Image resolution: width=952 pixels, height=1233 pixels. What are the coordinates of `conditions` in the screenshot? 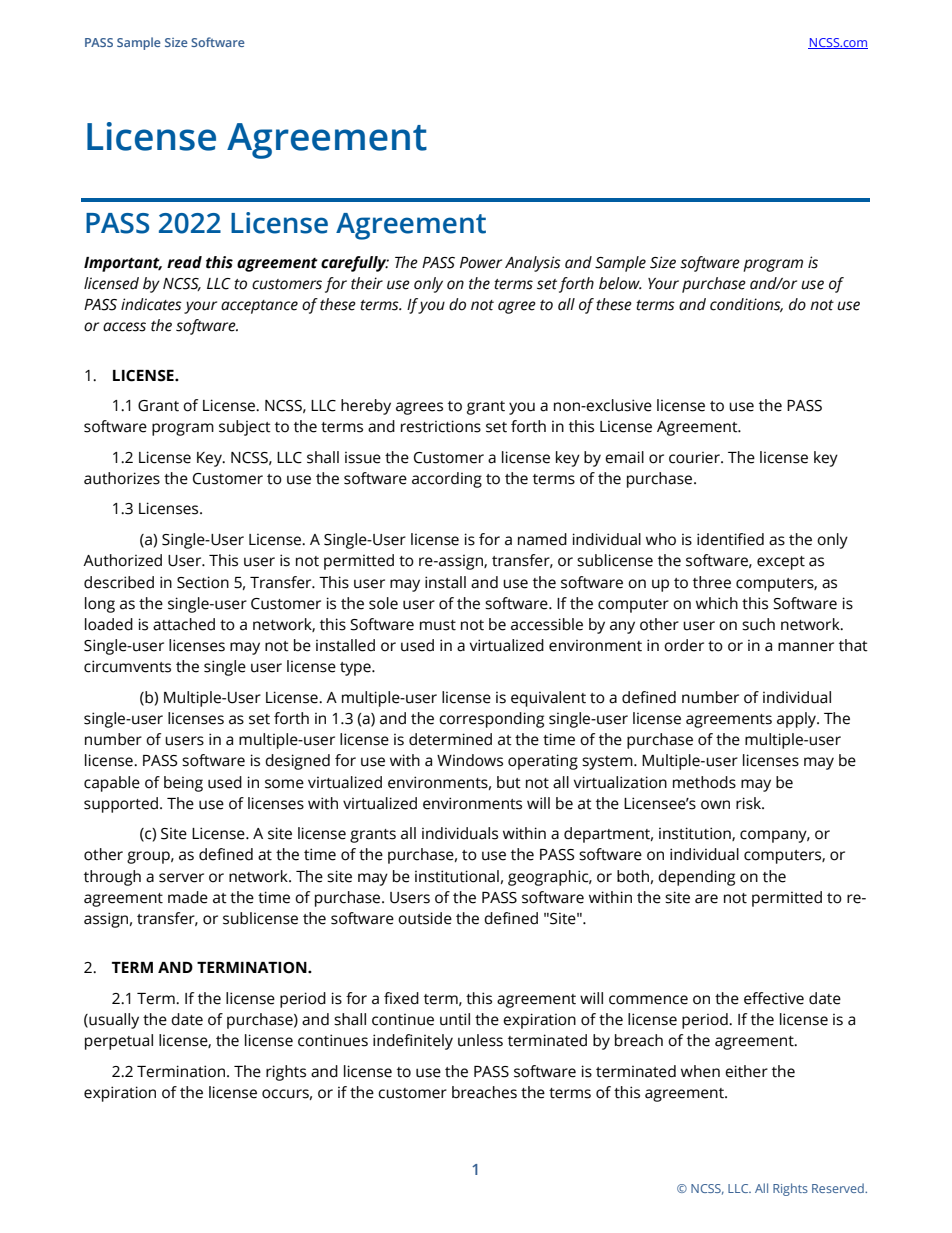 It's located at (746, 305).
